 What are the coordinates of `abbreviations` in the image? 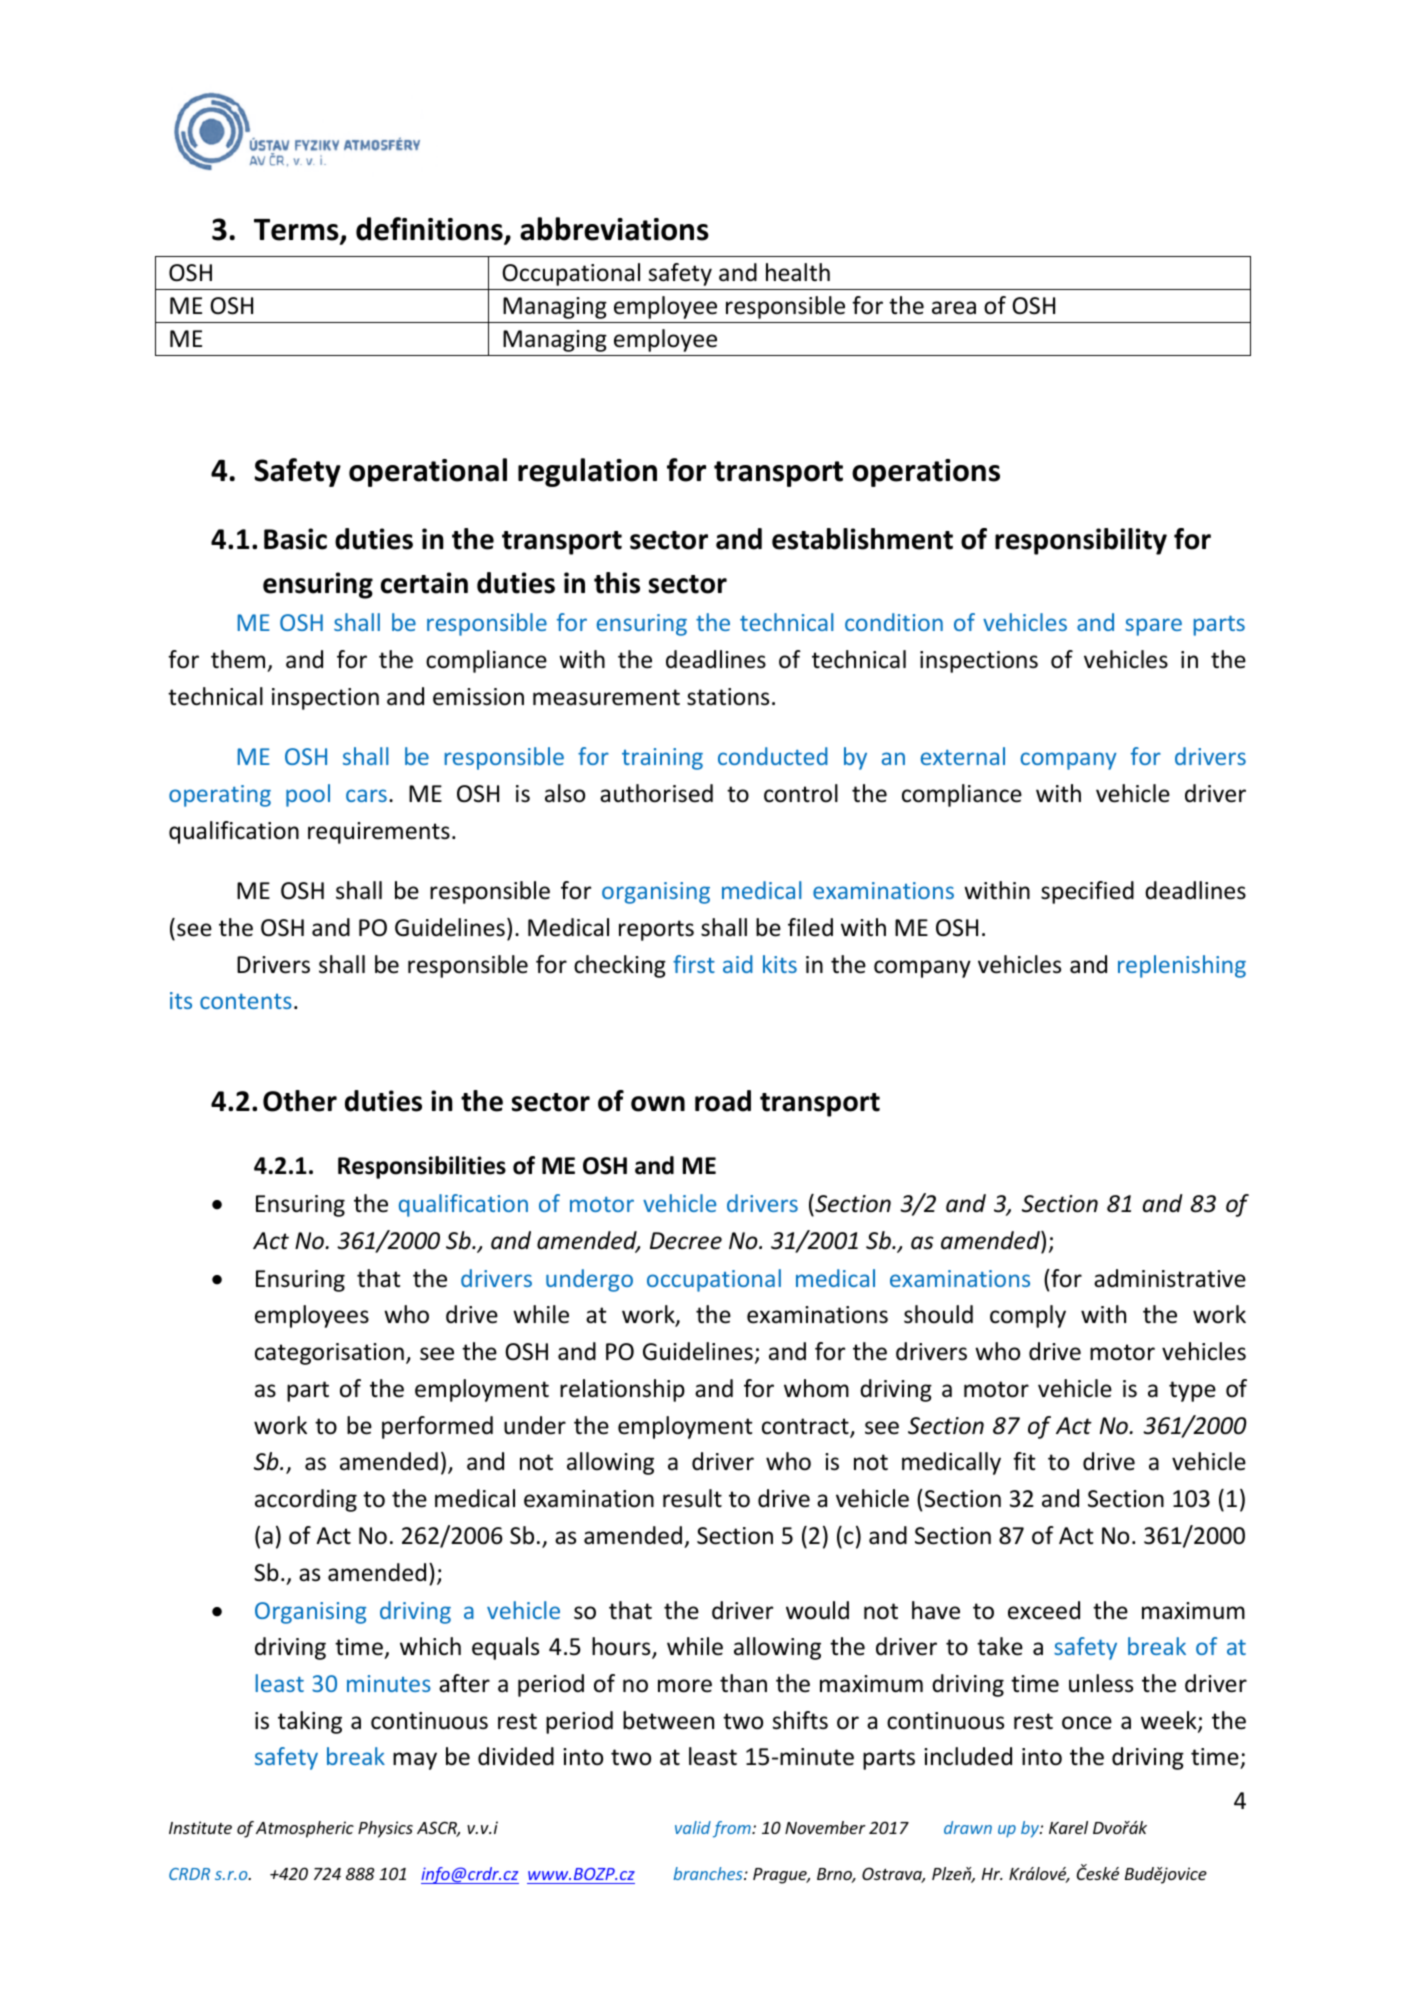 It's located at (614, 229).
